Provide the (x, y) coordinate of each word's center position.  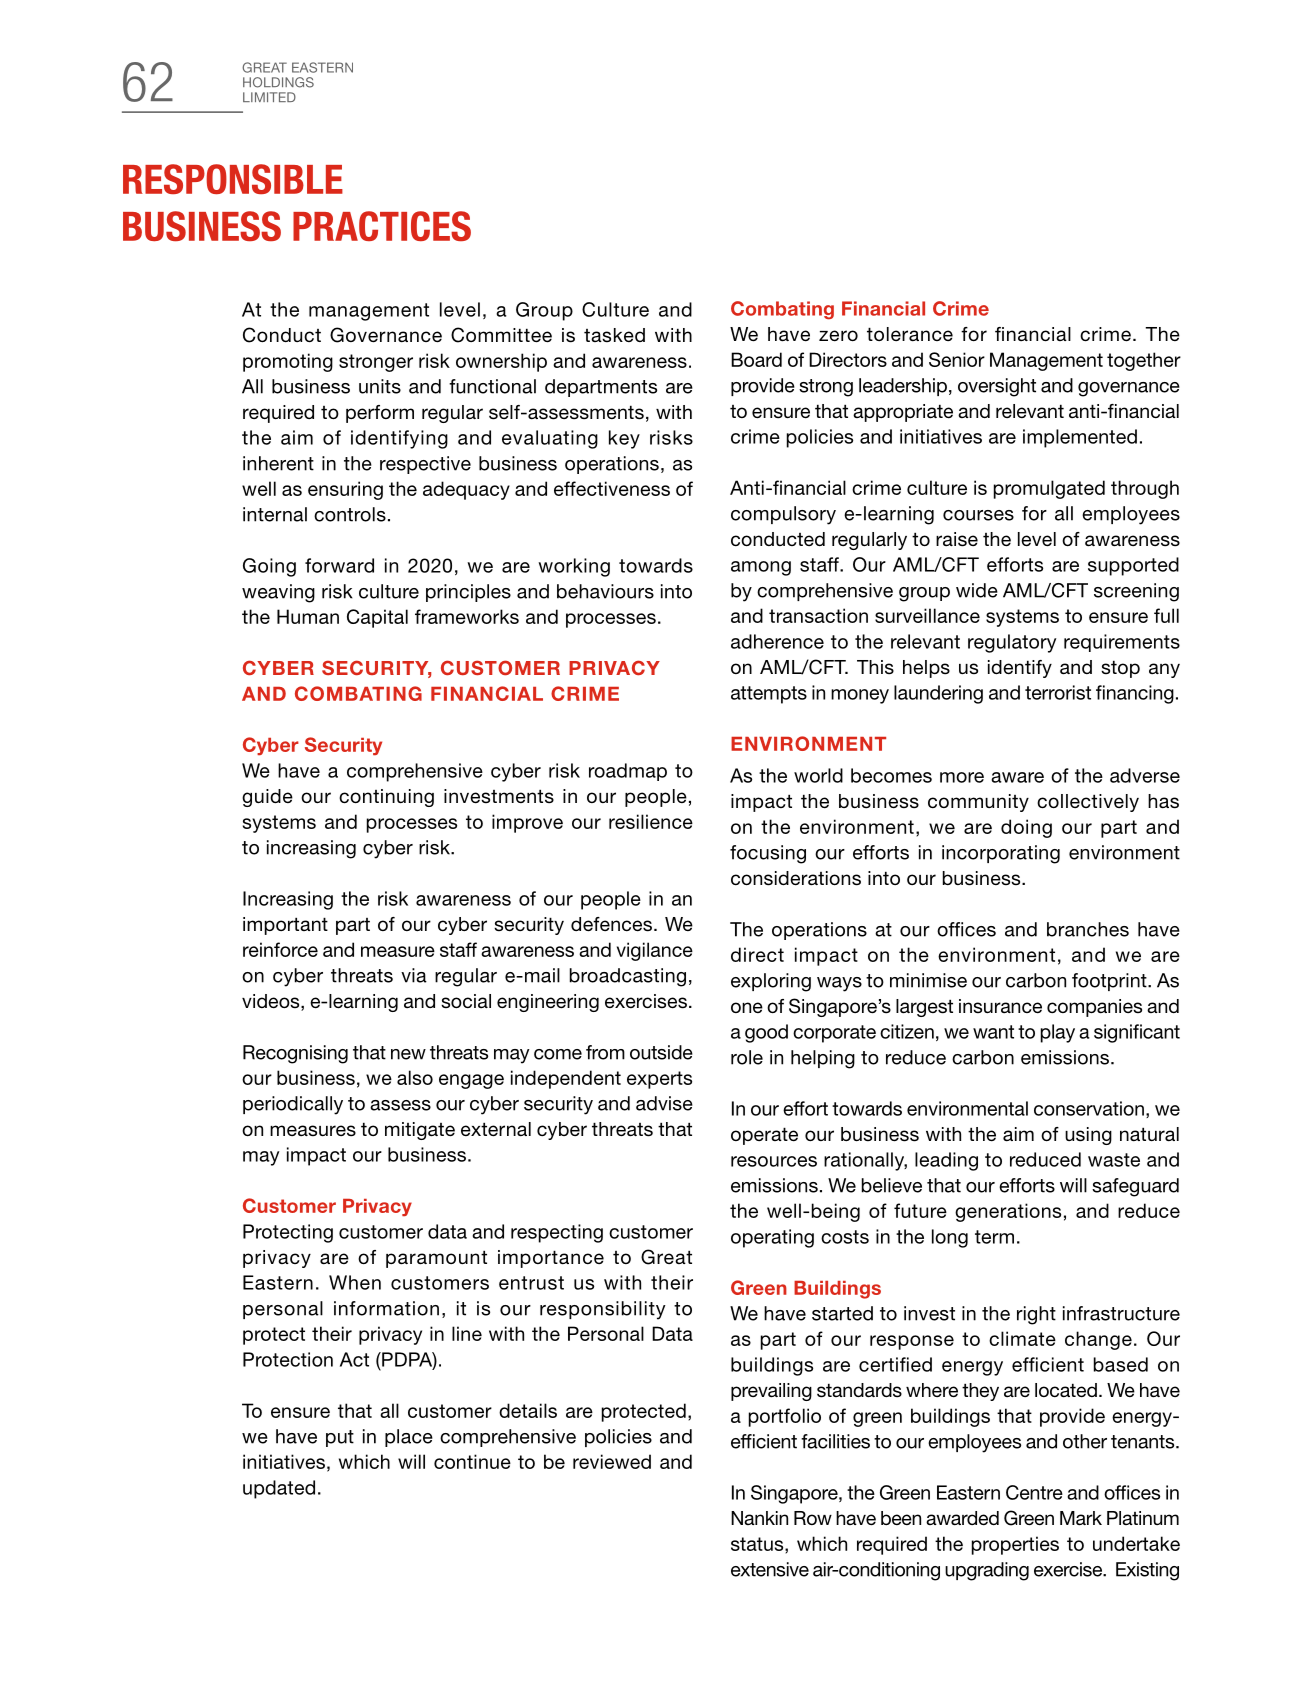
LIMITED (269, 97)
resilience (651, 821)
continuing (386, 798)
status (758, 1544)
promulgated (1049, 489)
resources (774, 1161)
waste (1114, 1160)
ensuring (345, 490)
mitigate (420, 1131)
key (624, 439)
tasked (614, 335)
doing (1026, 828)
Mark (1081, 1518)
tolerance (910, 334)
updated (279, 1489)
